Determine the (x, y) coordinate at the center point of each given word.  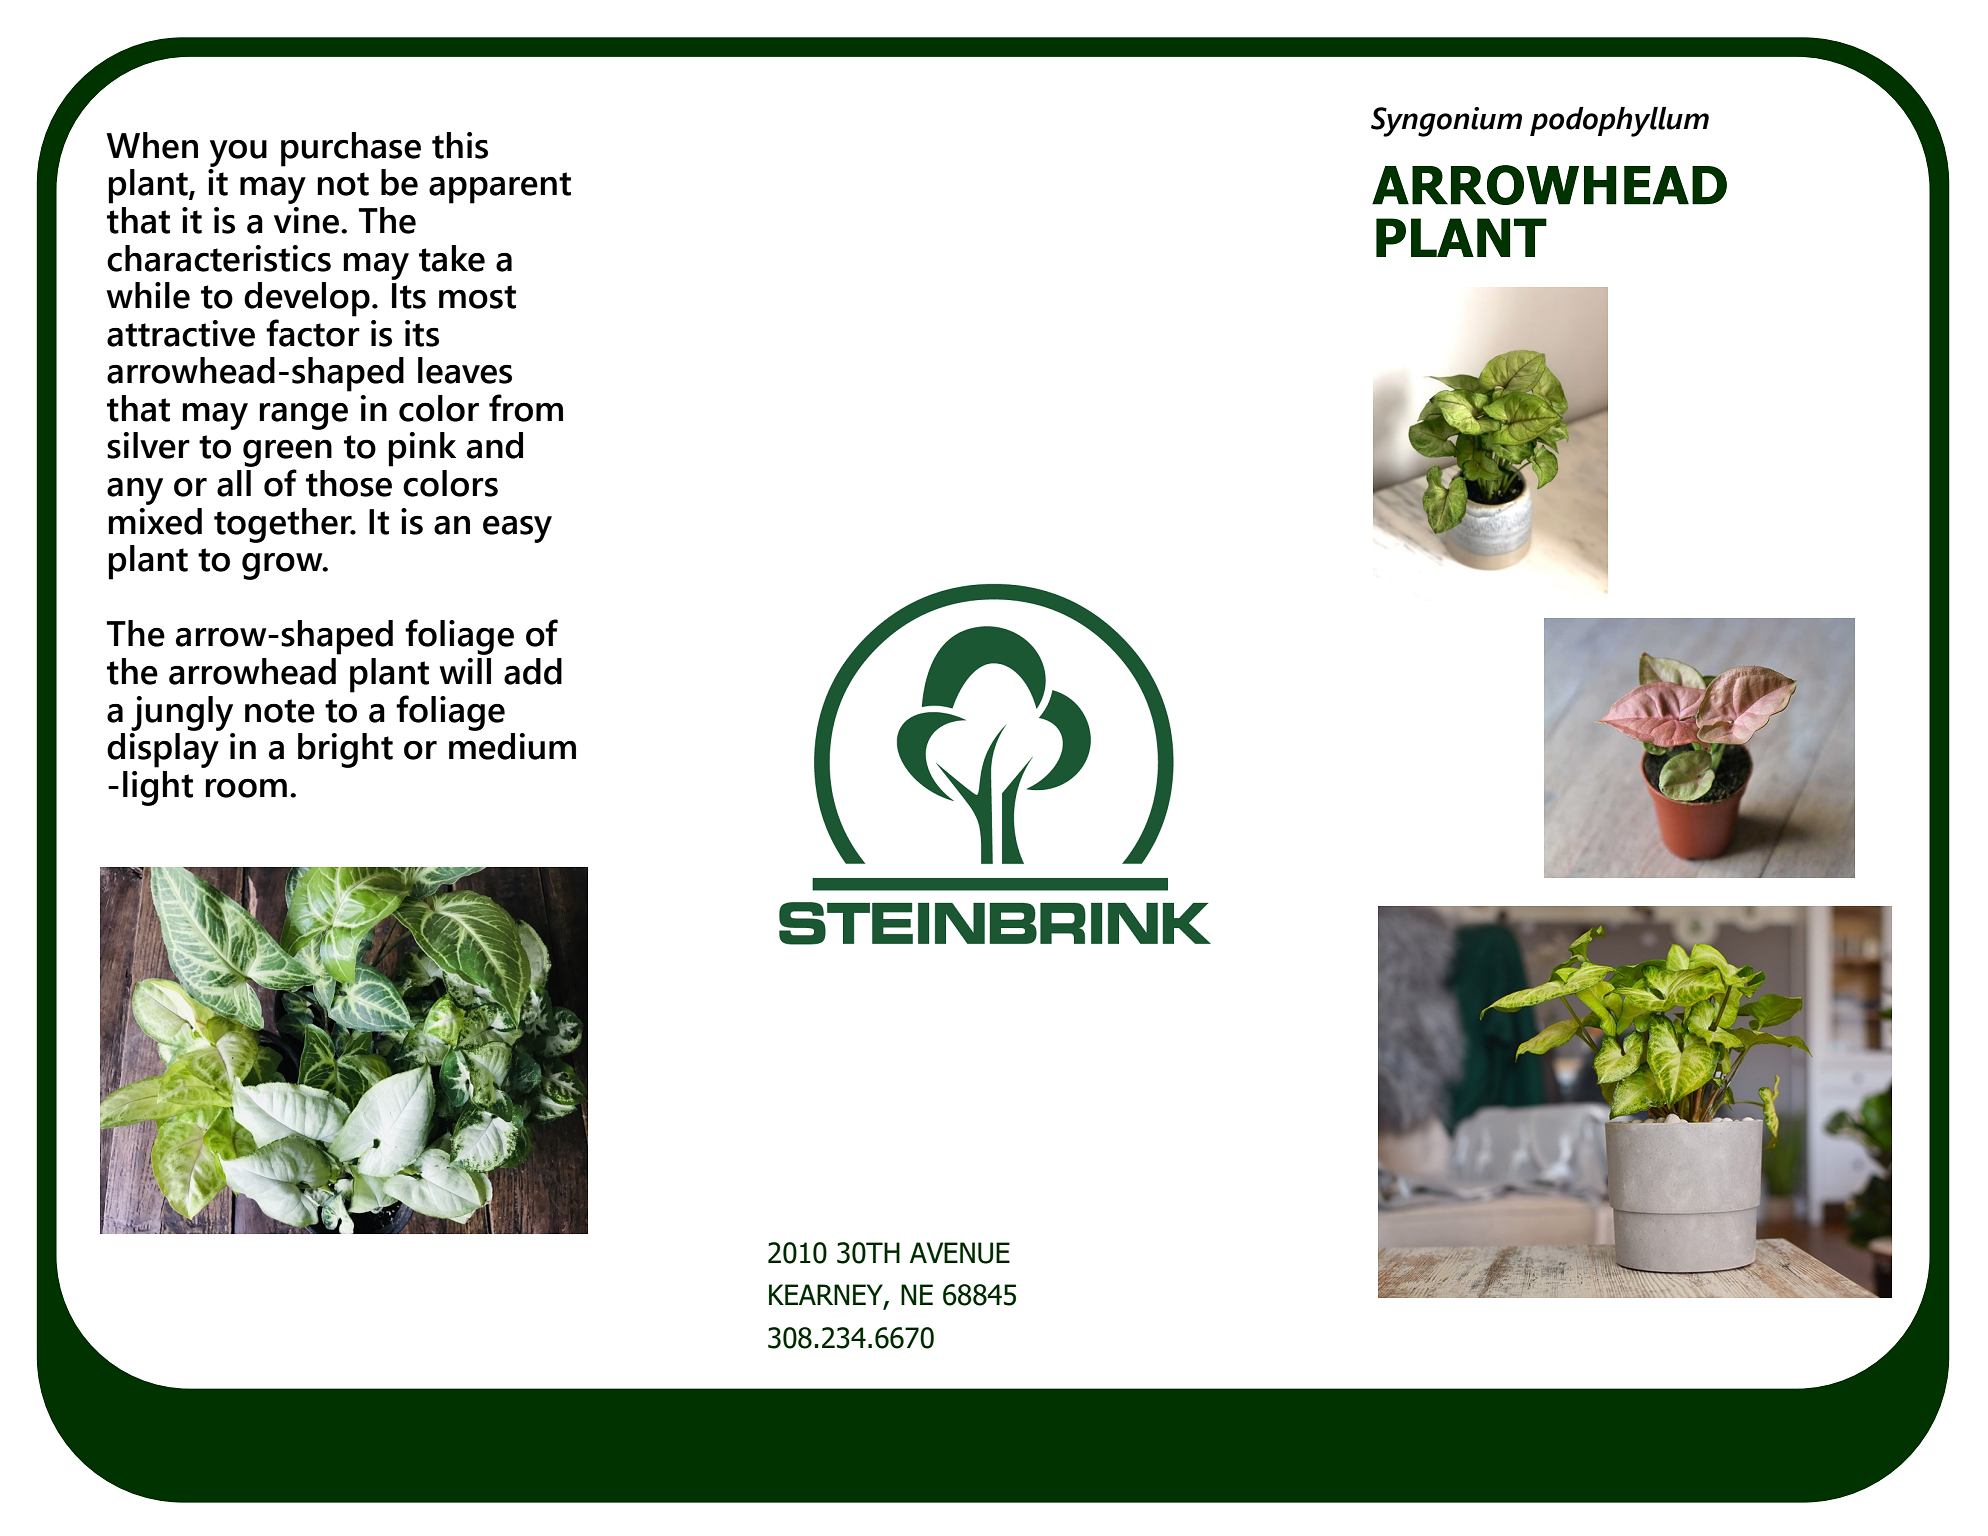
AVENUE (960, 1253)
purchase (351, 149)
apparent (500, 188)
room (246, 788)
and (495, 445)
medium (512, 745)
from (526, 408)
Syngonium (1446, 122)
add (533, 671)
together (284, 525)
